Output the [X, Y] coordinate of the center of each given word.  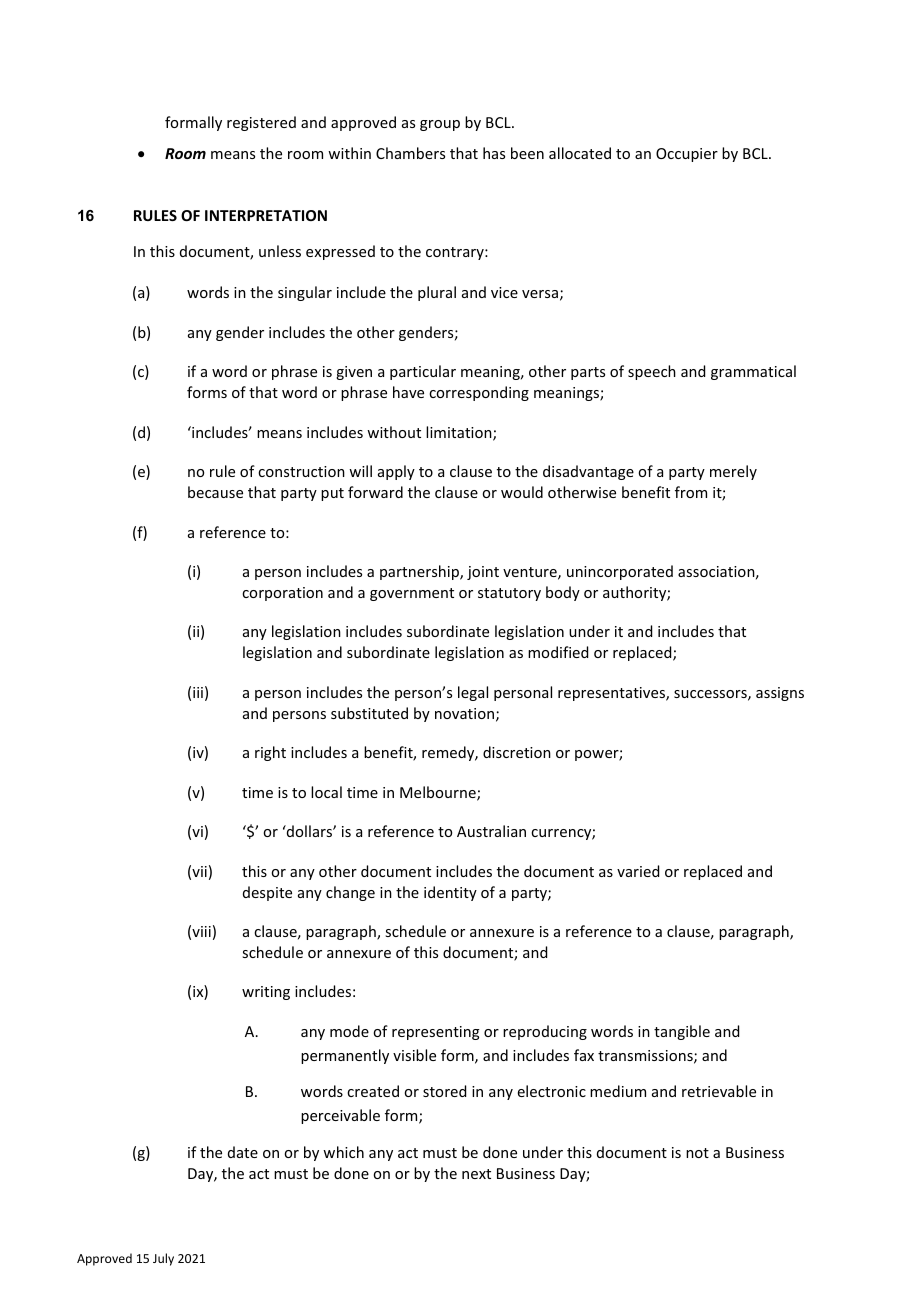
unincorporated [620, 572]
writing [266, 993]
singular [305, 293]
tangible [682, 1032]
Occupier [687, 155]
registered [261, 123]
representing [436, 1033]
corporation [282, 594]
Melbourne [439, 793]
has [494, 153]
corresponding [479, 393]
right [270, 753]
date [243, 1152]
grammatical [753, 372]
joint [483, 573]
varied [638, 871]
